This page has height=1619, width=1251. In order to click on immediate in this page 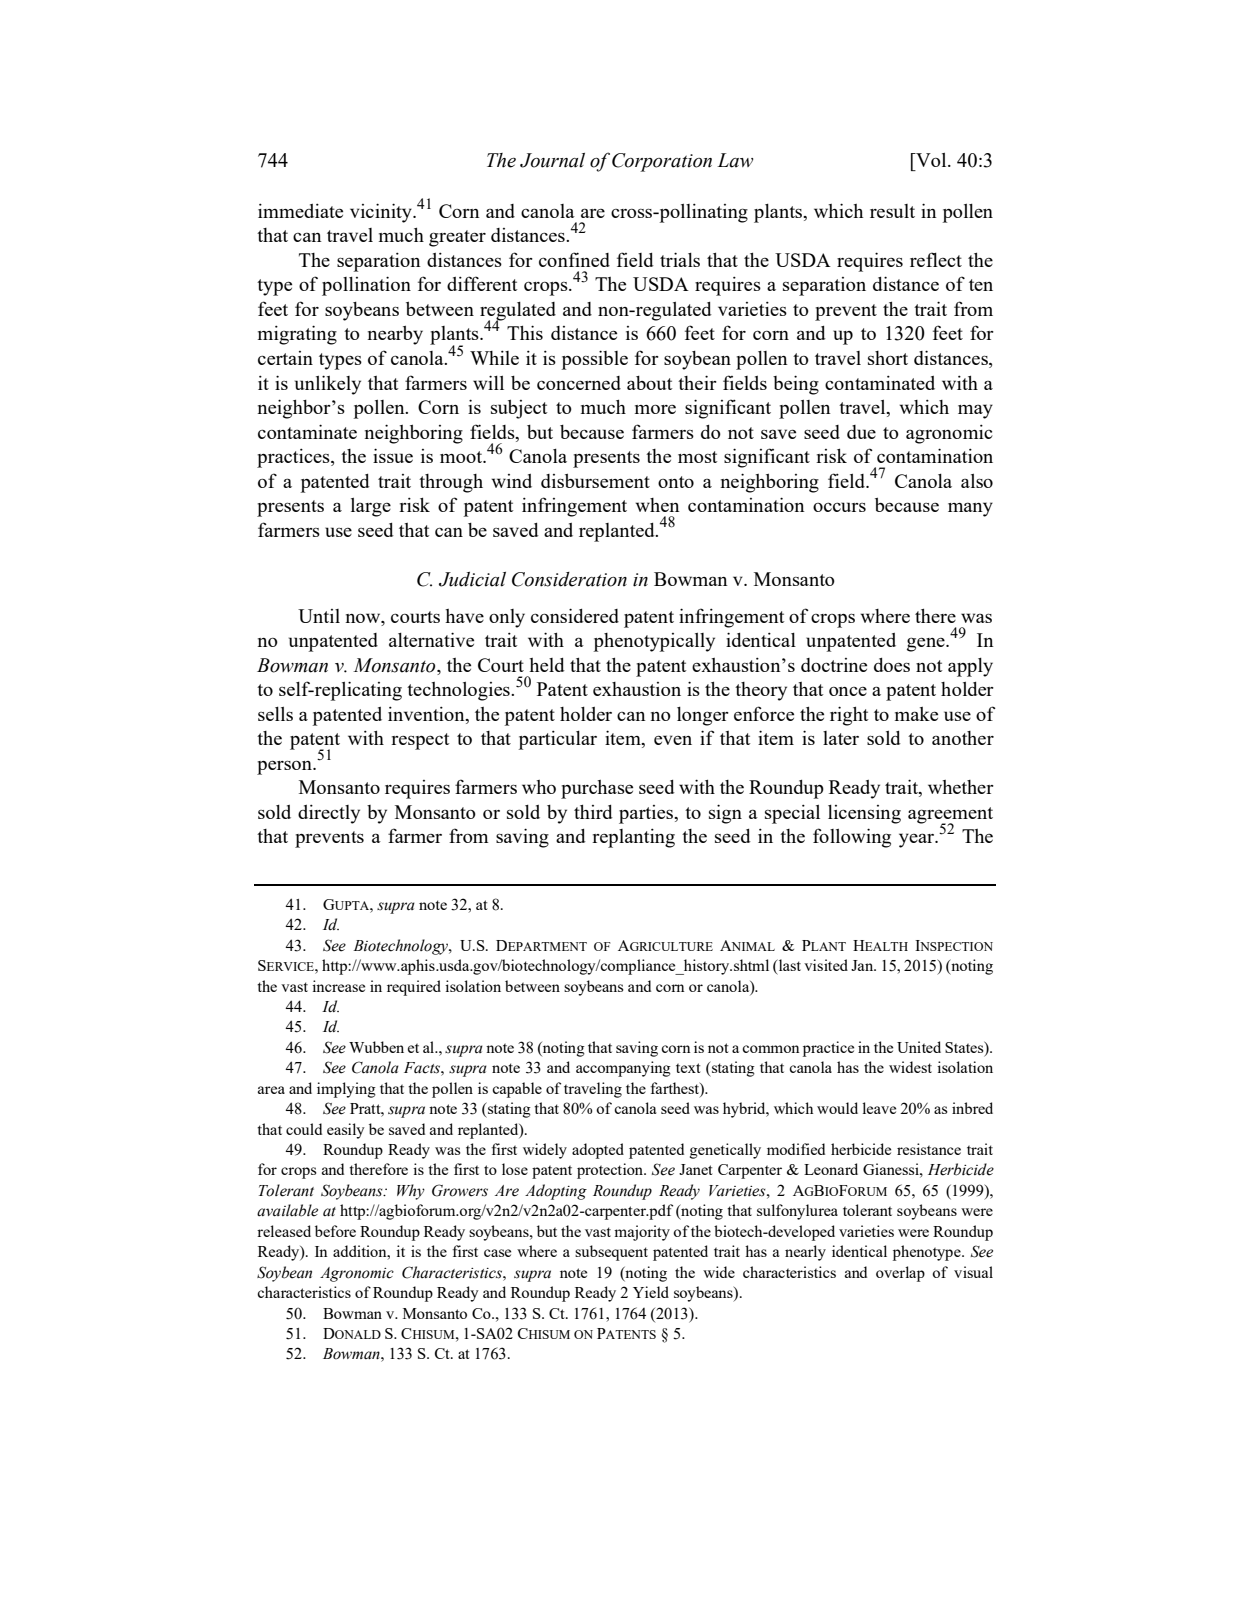, I will do `click(300, 210)`.
